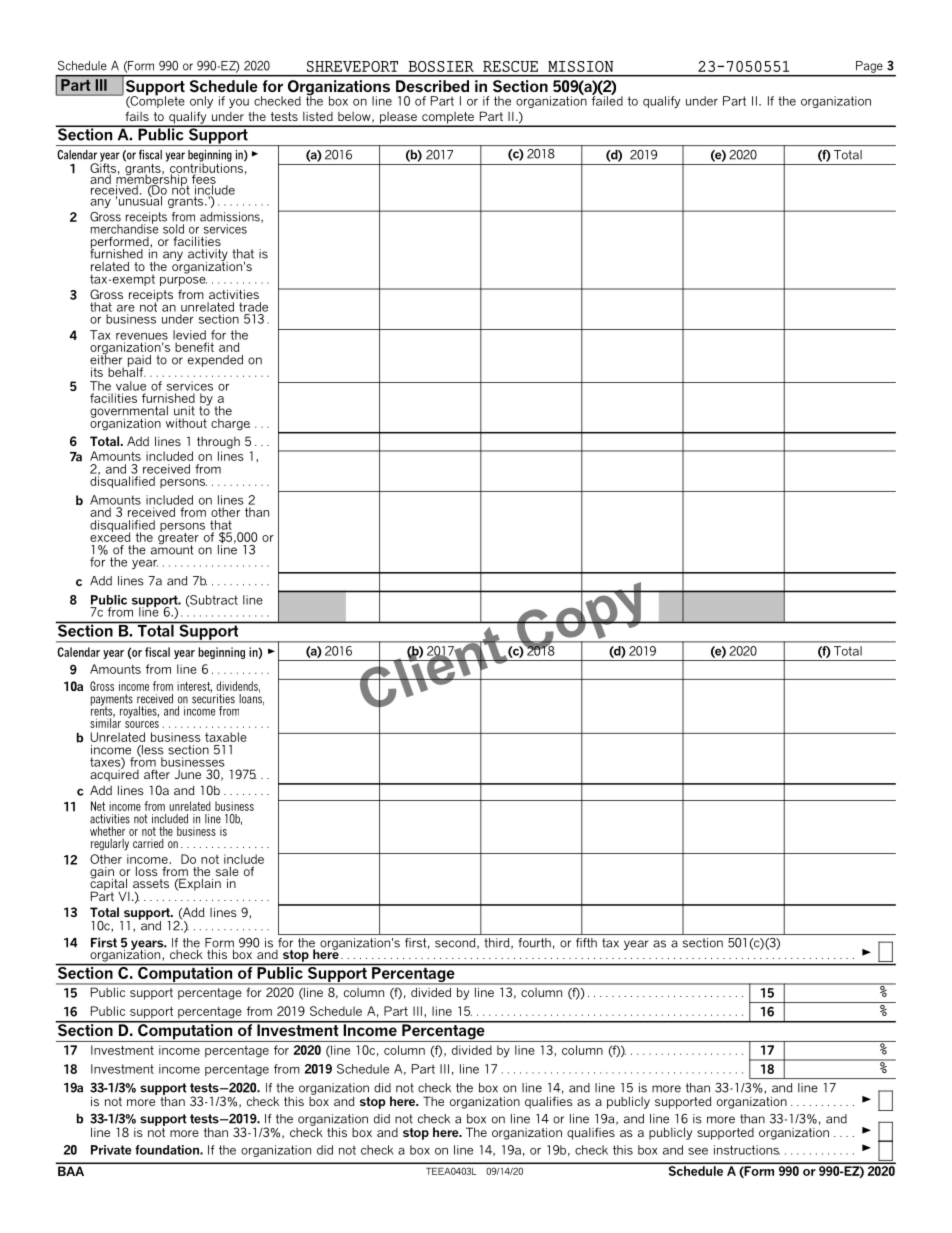  I want to click on second, so click(456, 943).
